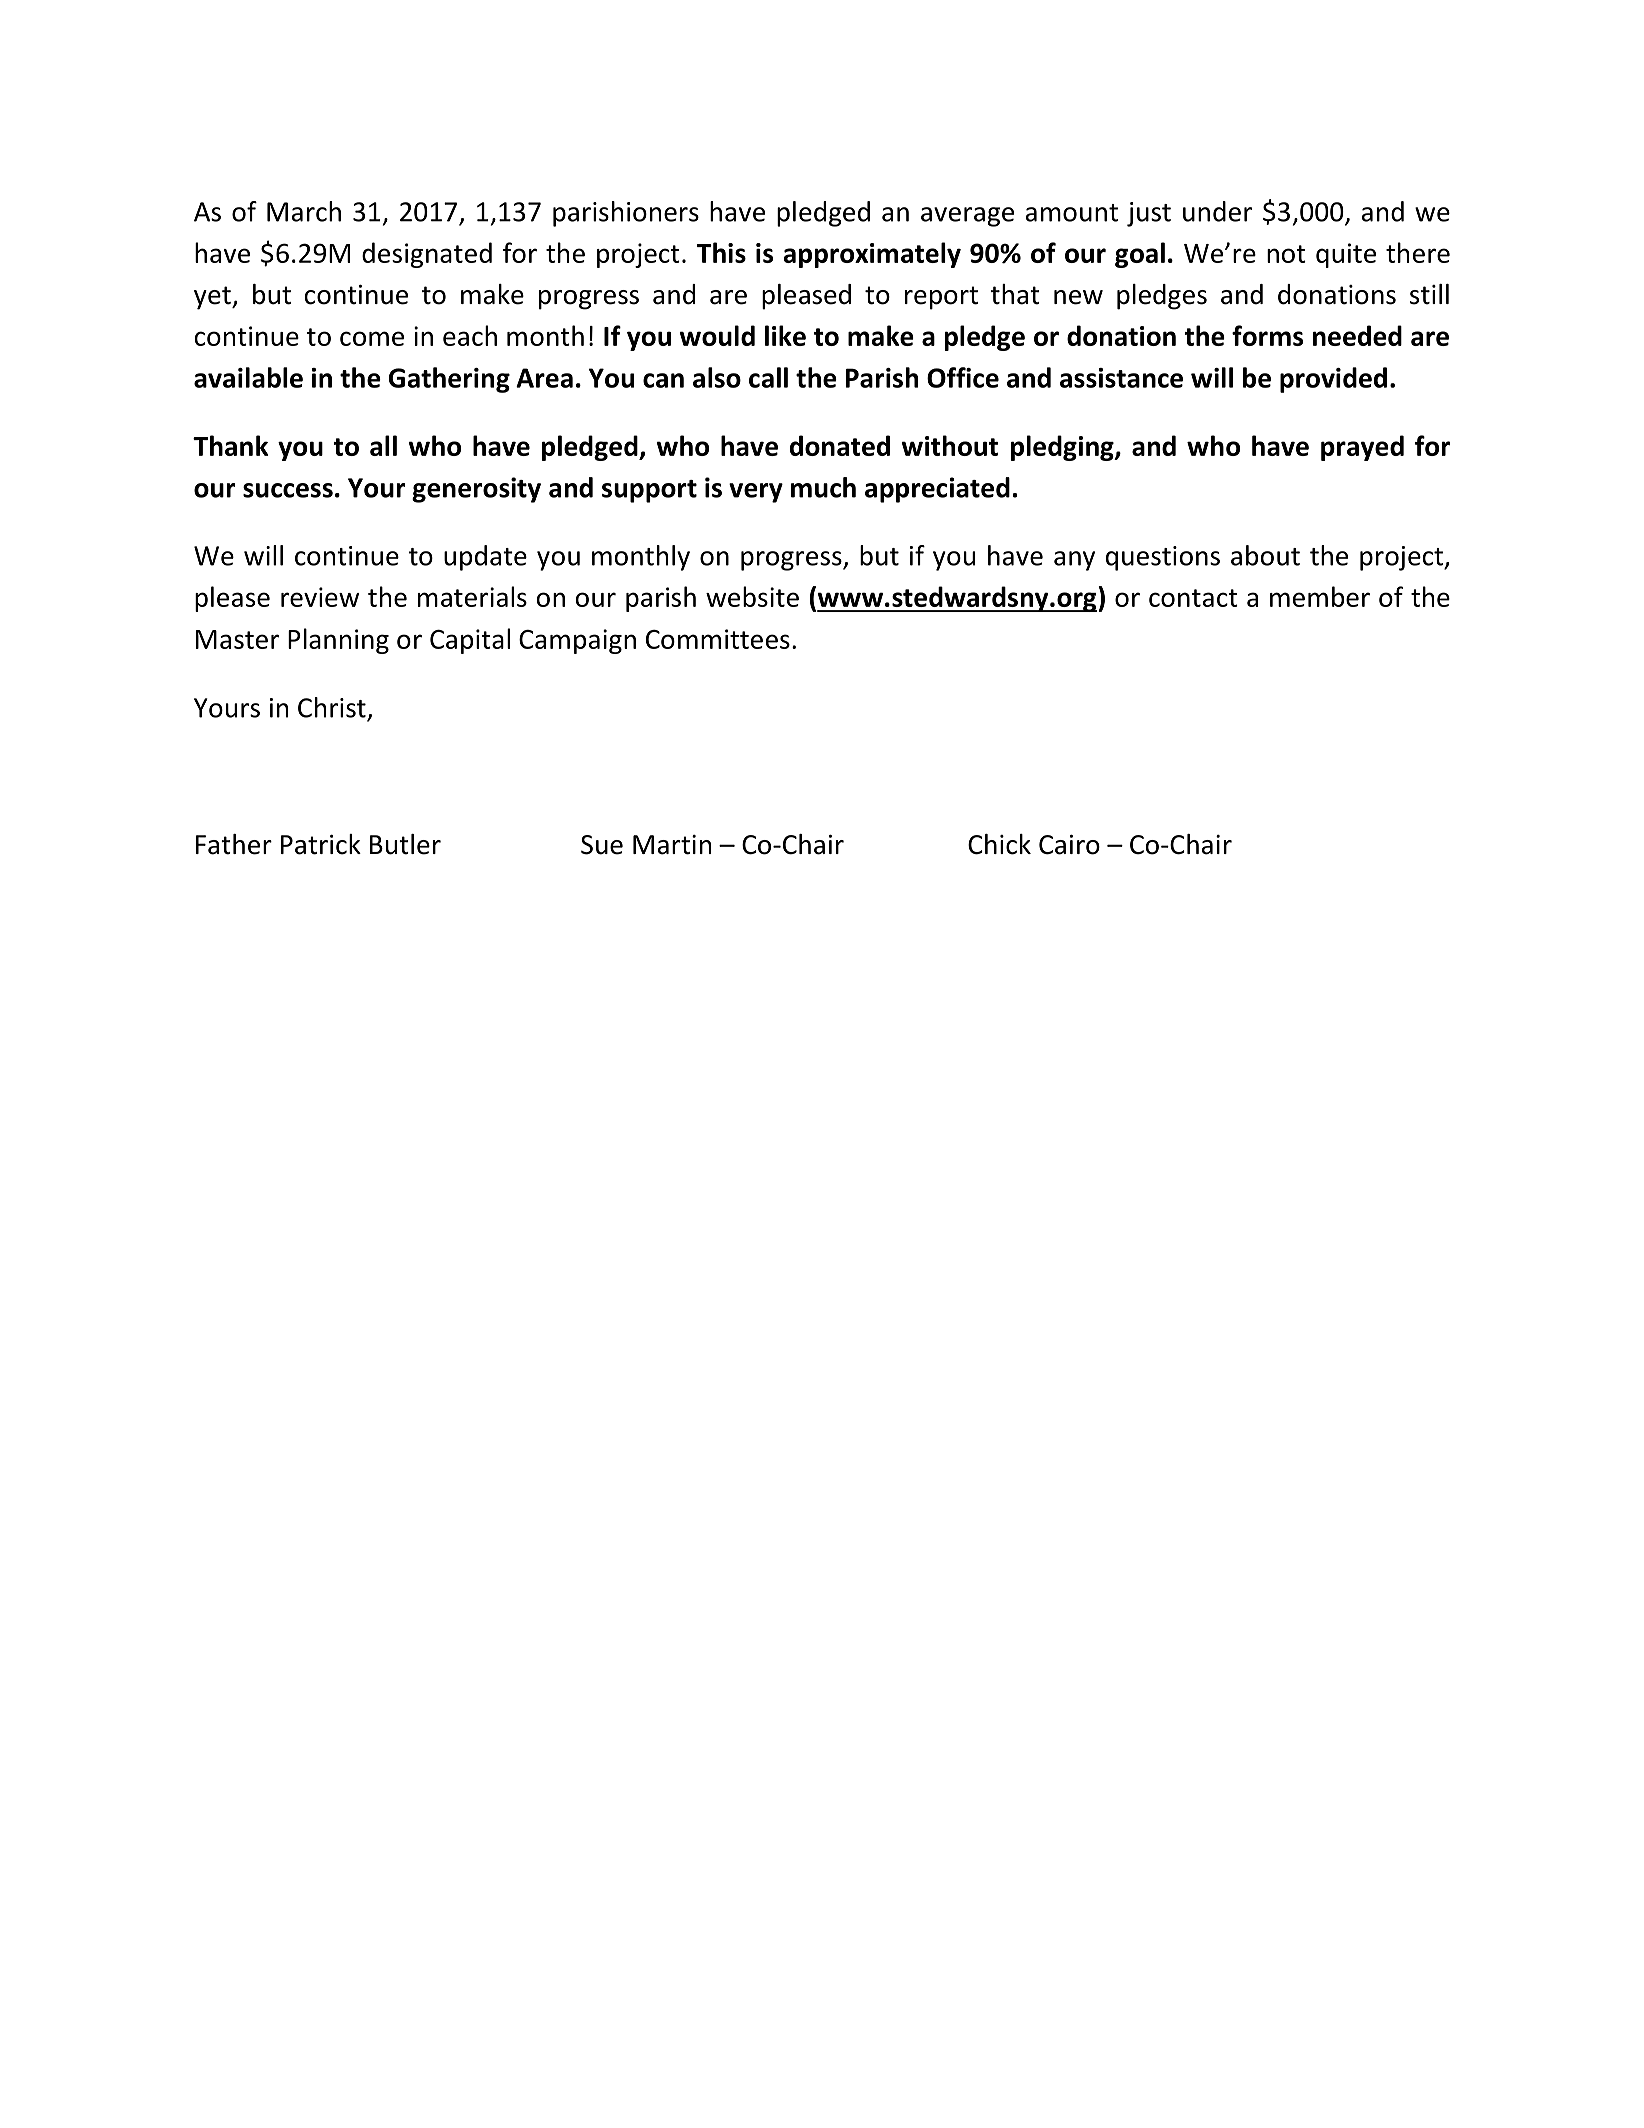 Image resolution: width=1644 pixels, height=2128 pixels. What do you see at coordinates (1286, 254) in the document?
I see `not` at bounding box center [1286, 254].
